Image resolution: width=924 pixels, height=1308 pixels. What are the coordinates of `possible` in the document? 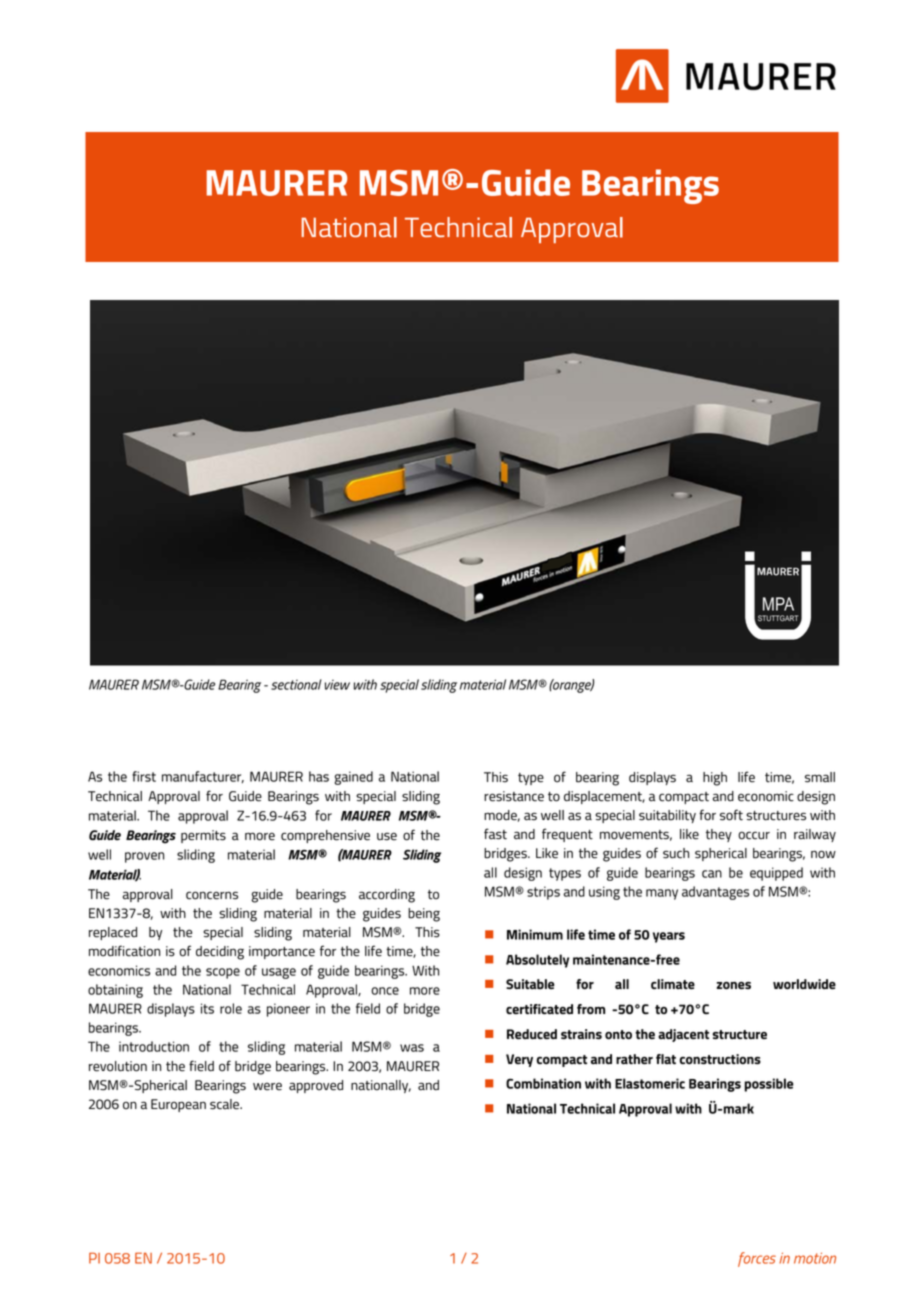 It's located at (769, 1085).
